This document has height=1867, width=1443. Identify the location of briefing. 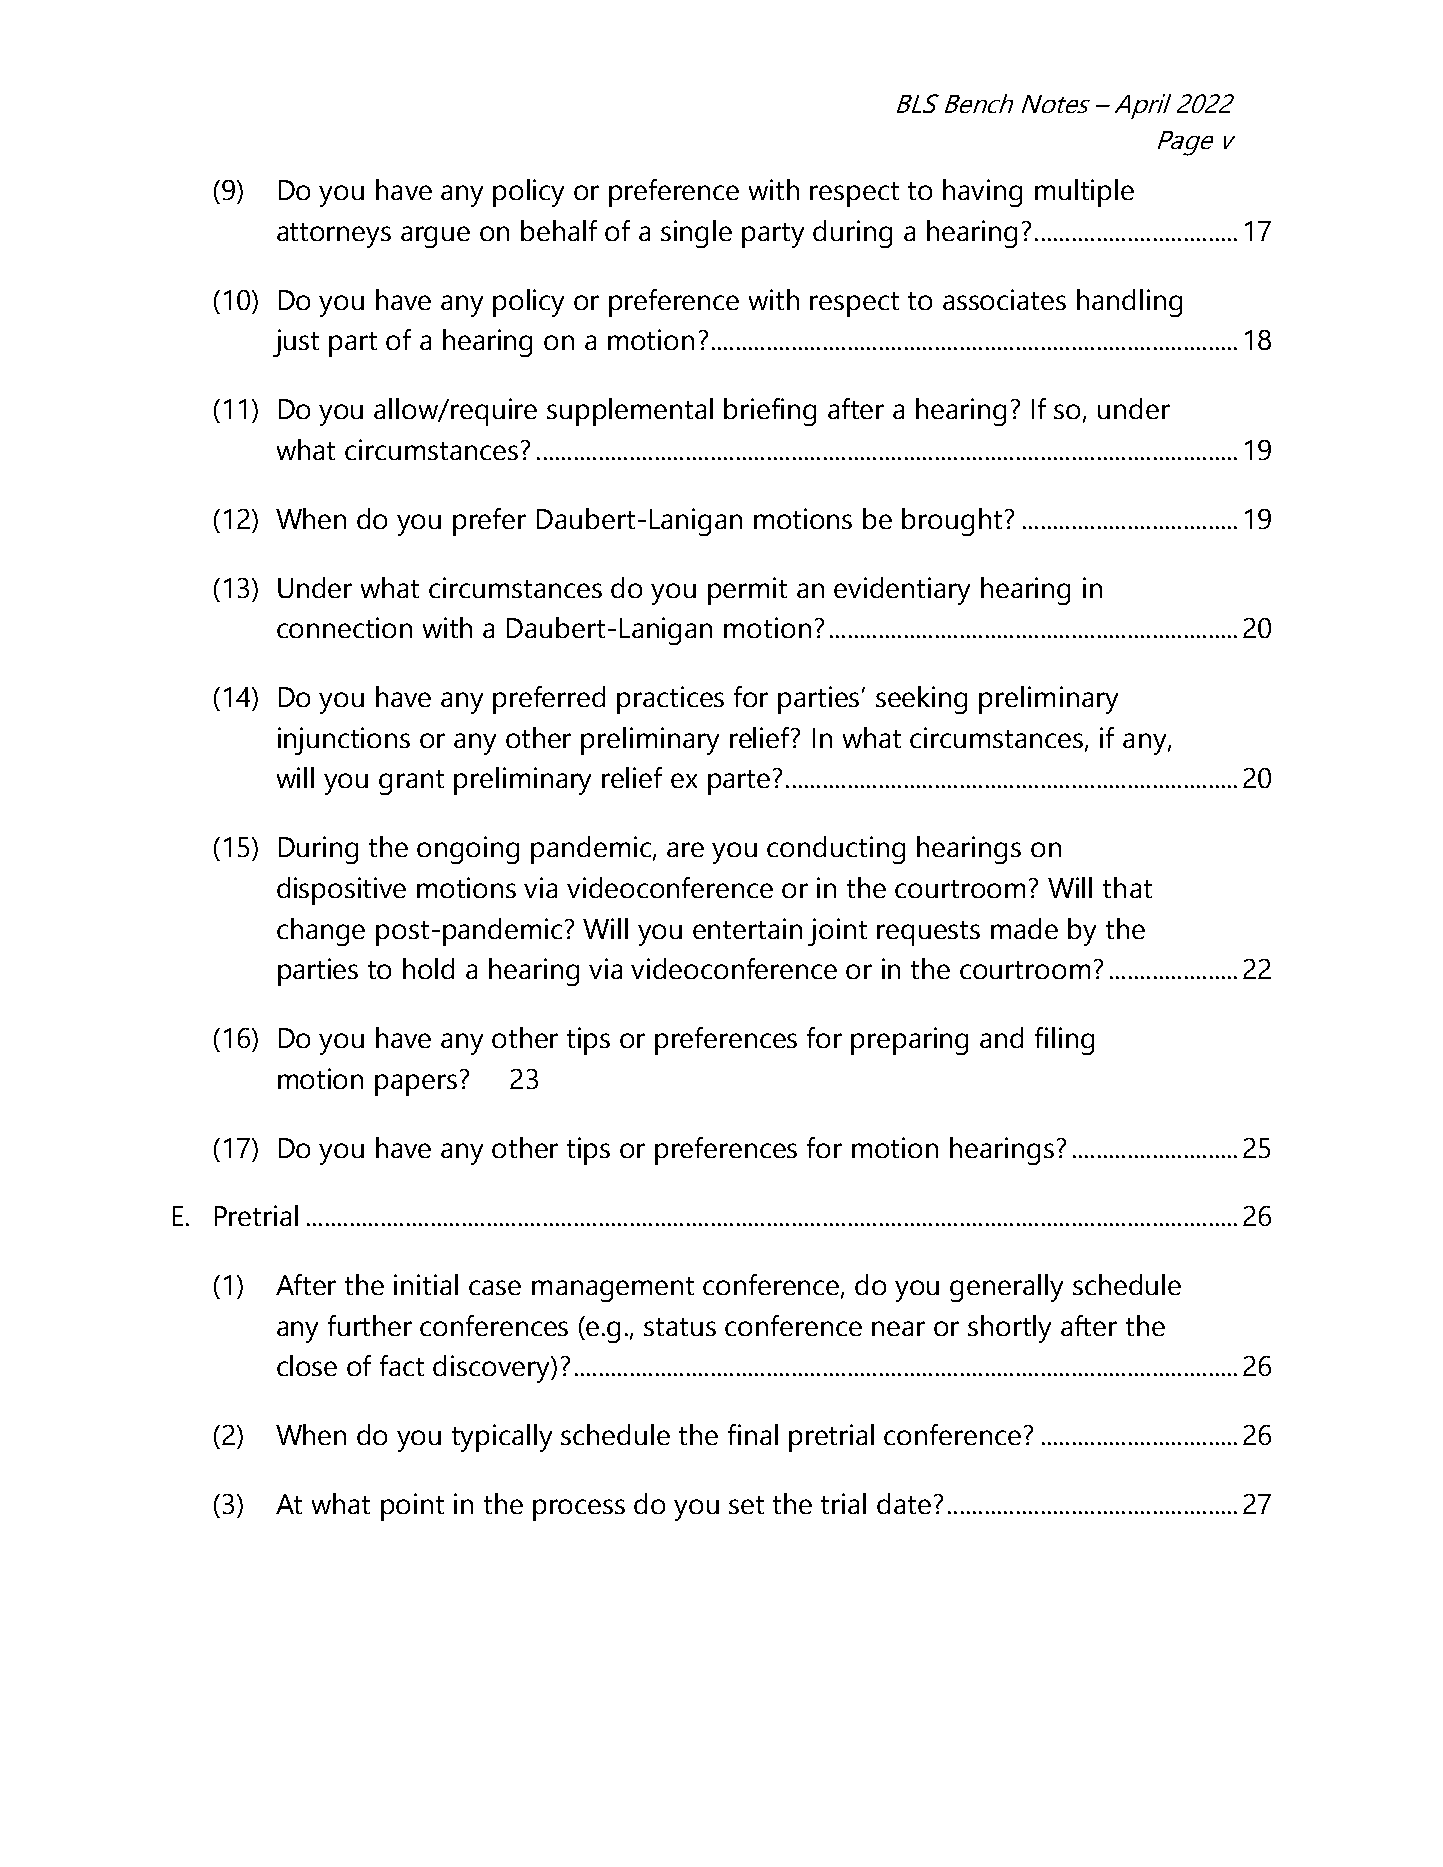
(770, 412).
